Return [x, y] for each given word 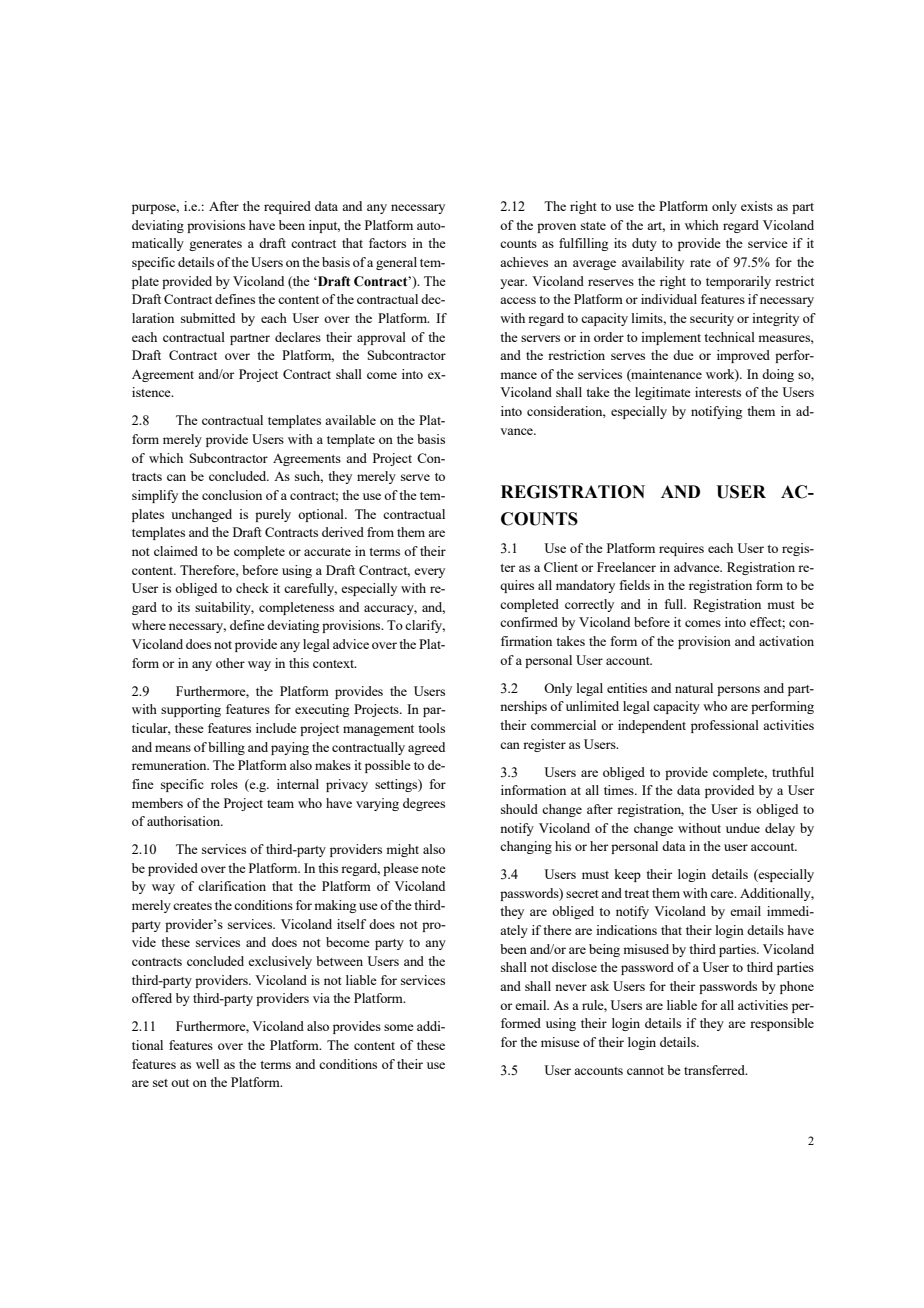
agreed [426, 748]
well [207, 1064]
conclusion [232, 495]
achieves [524, 262]
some [399, 1027]
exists [757, 206]
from [380, 532]
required [287, 207]
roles [224, 784]
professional [725, 726]
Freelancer [626, 567]
